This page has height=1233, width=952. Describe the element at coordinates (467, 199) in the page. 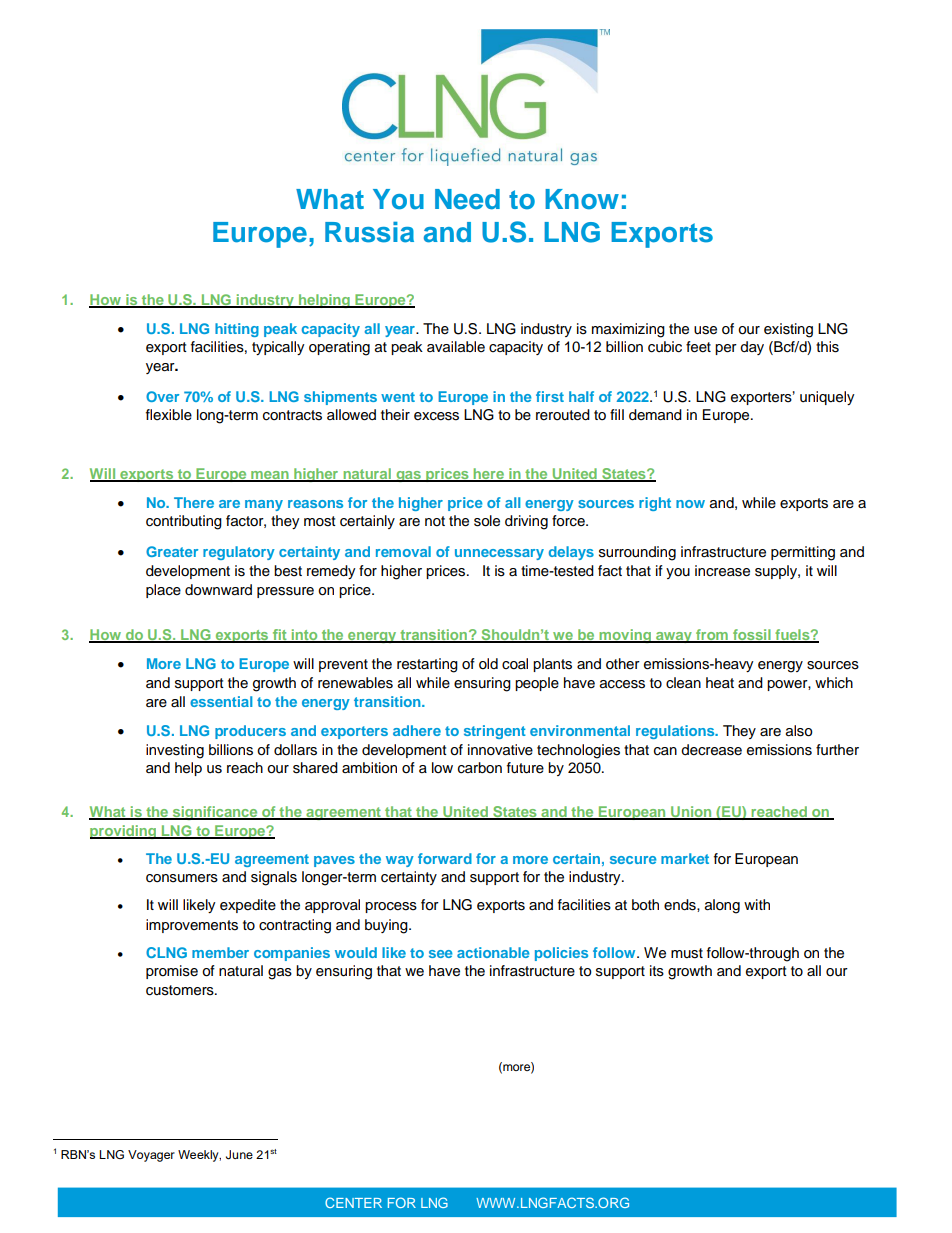

I see `Need` at that location.
